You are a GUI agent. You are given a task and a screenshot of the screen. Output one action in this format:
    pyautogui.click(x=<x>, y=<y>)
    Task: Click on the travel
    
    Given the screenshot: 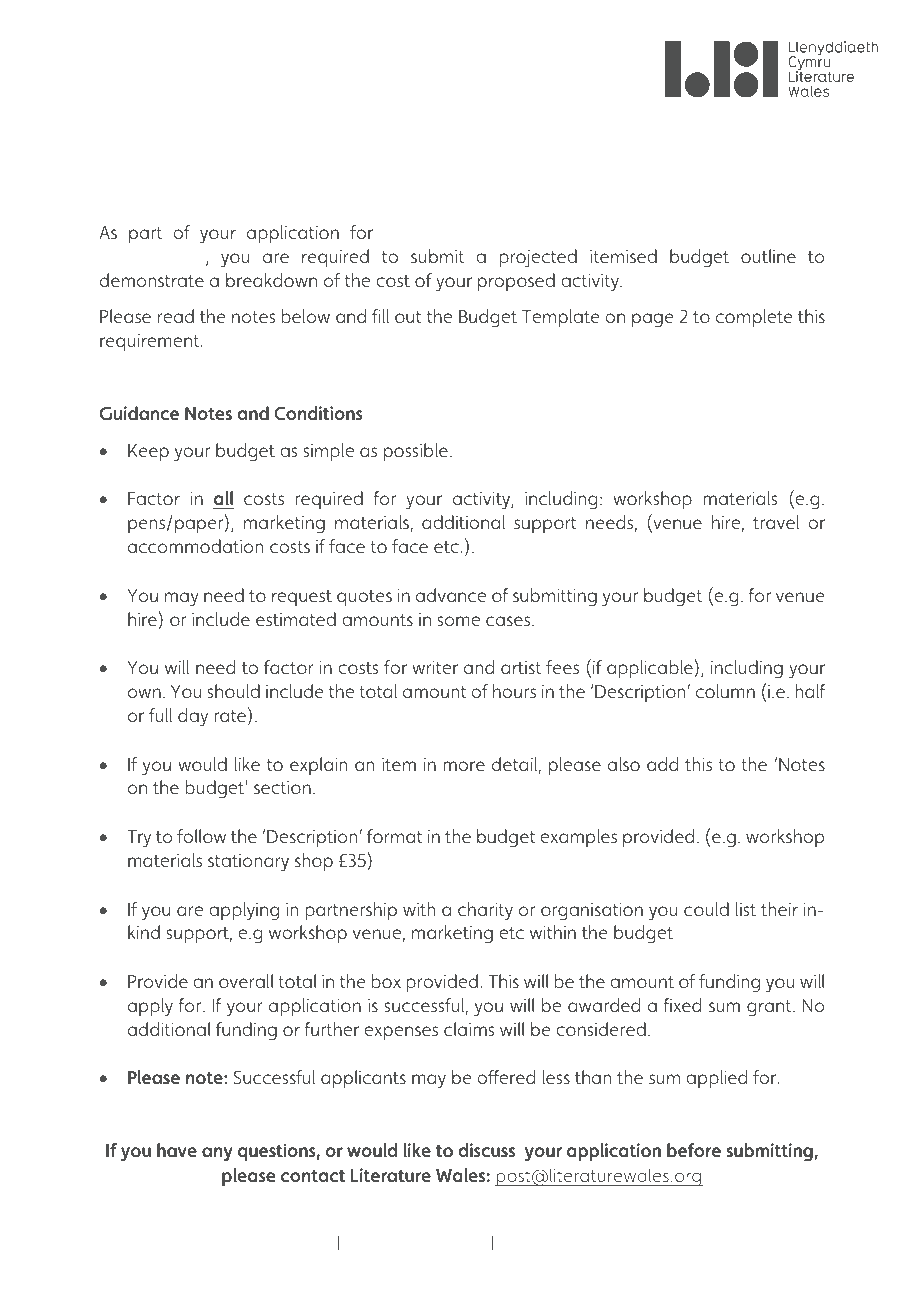 What is the action you would take?
    pyautogui.click(x=776, y=522)
